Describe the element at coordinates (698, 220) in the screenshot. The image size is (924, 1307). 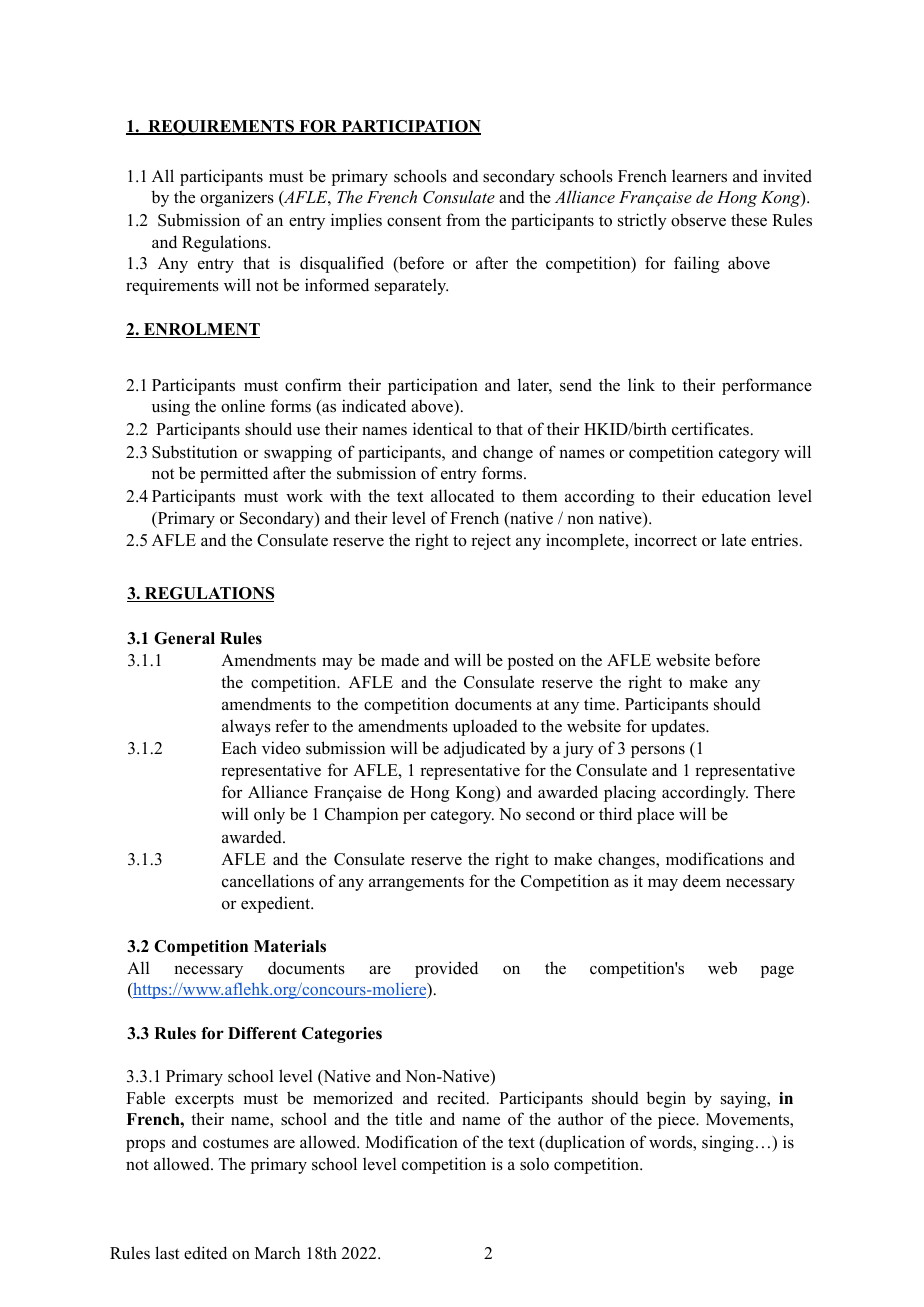
I see `observe` at that location.
